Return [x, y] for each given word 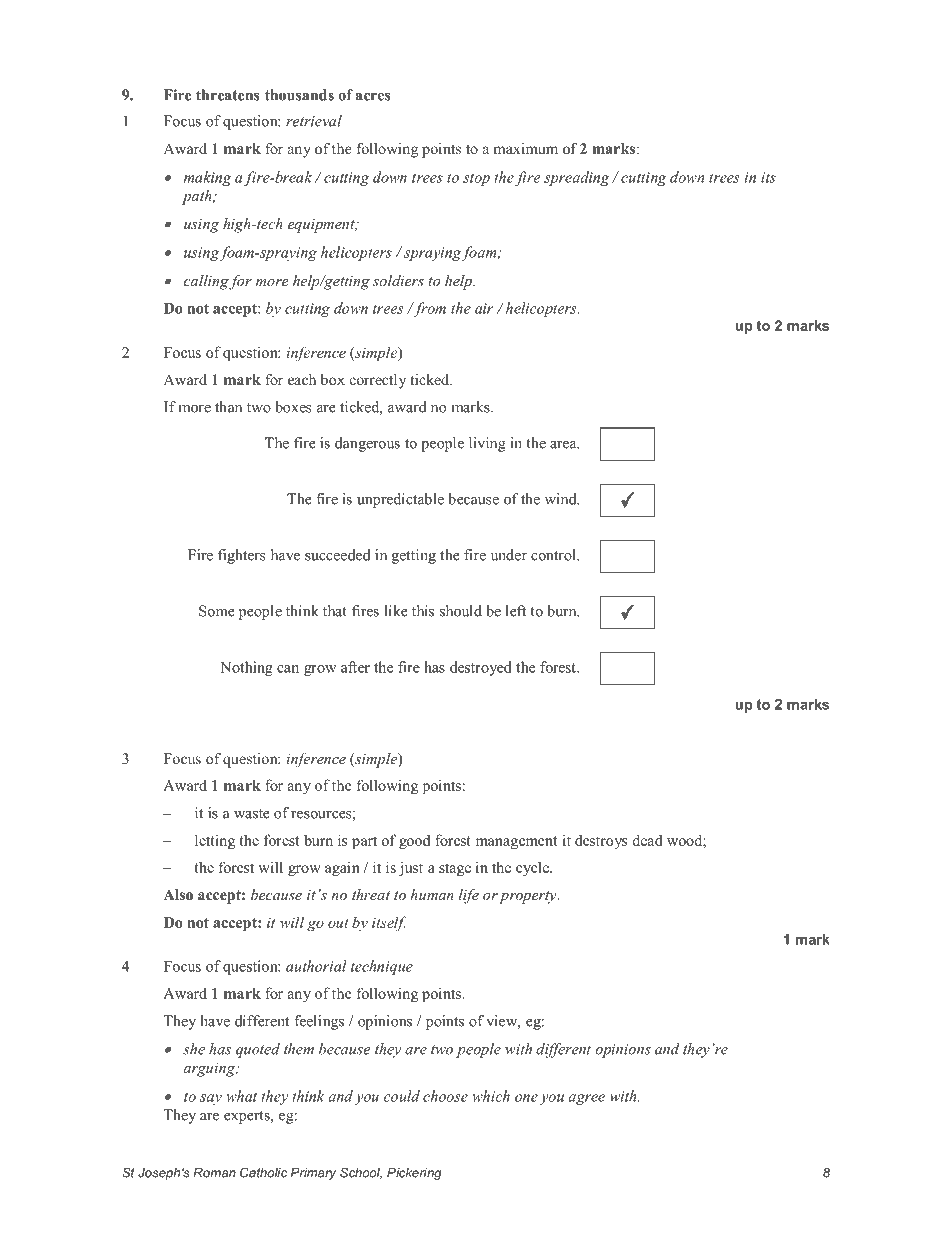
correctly [378, 381]
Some [217, 611]
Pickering [414, 1174]
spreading [576, 178]
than [228, 407]
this [423, 611]
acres [373, 96]
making [207, 178]
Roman [214, 1173]
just [411, 868]
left [516, 611]
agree [586, 1099]
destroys [601, 841]
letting [215, 841]
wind [562, 499]
